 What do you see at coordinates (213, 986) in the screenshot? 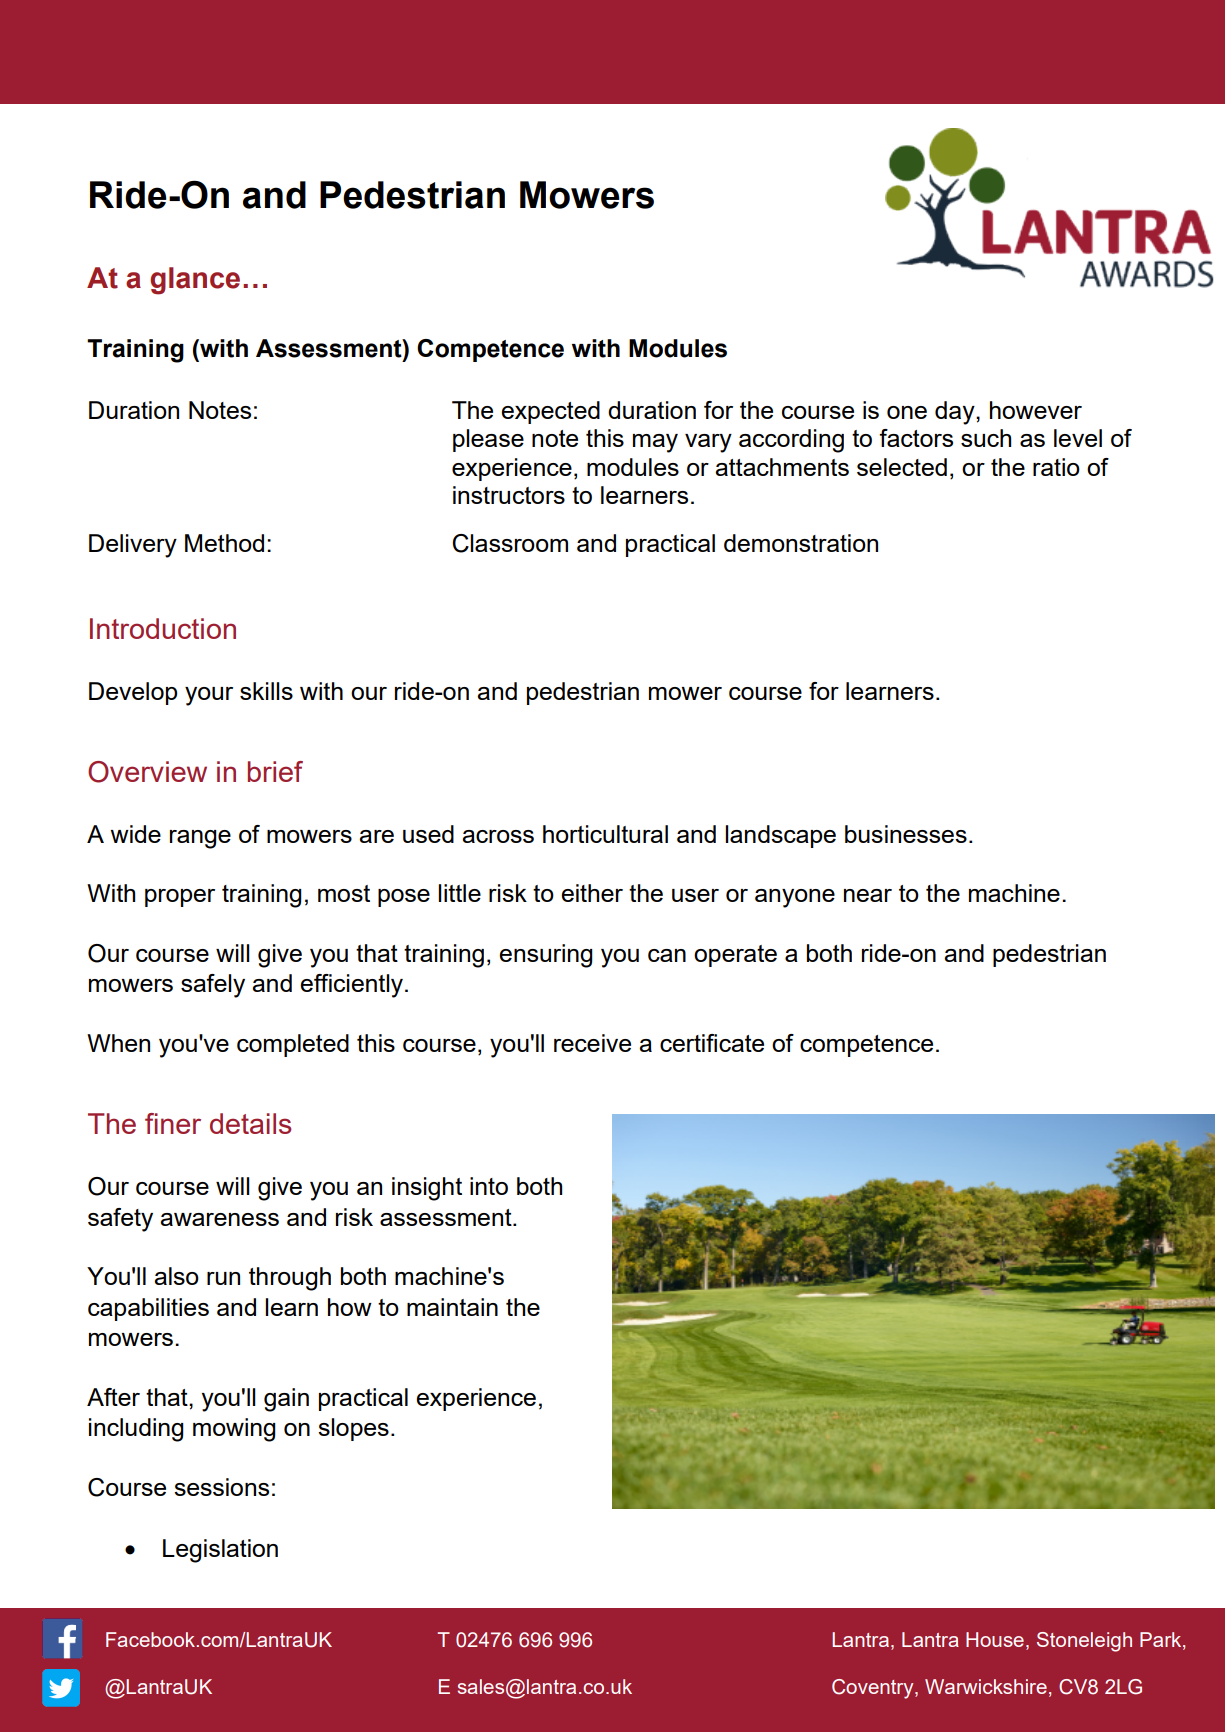
I see `safely` at bounding box center [213, 986].
